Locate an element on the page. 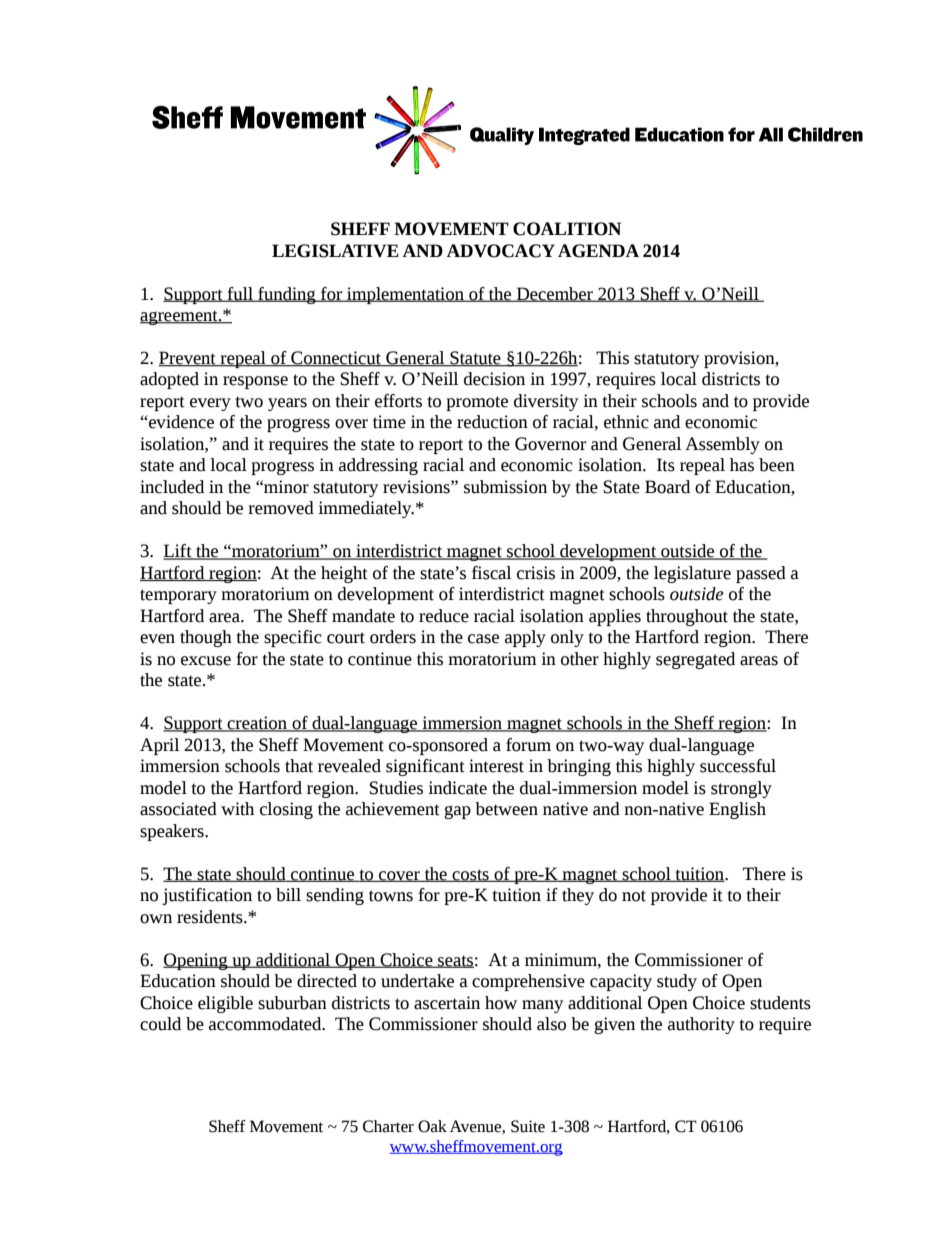  Oak is located at coordinates (432, 1126).
